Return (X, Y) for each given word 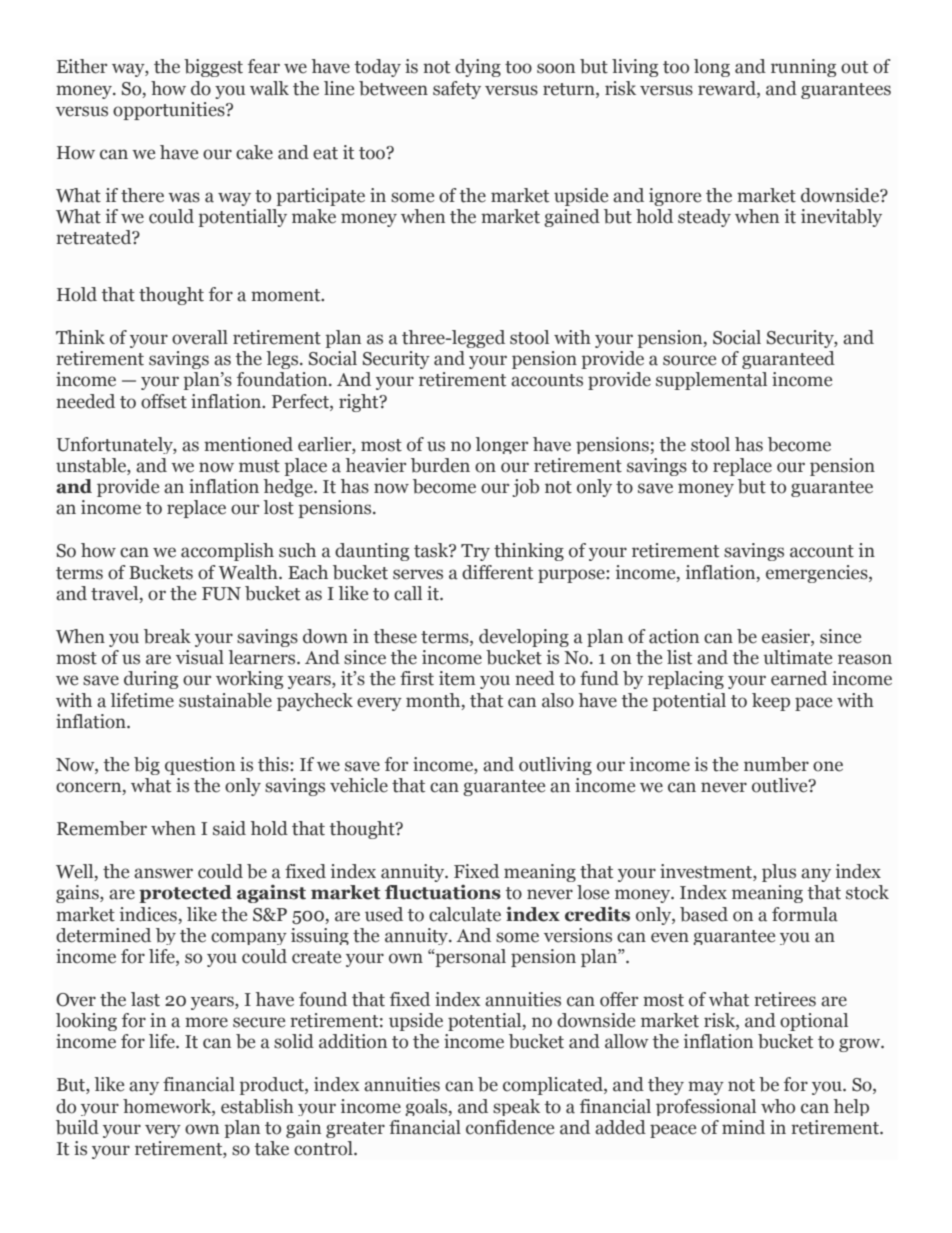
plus (779, 873)
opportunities (170, 111)
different (497, 572)
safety (457, 90)
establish (257, 1106)
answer (163, 873)
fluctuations (443, 892)
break (167, 636)
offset (164, 401)
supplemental (711, 381)
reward (728, 88)
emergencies (818, 574)
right (360, 403)
